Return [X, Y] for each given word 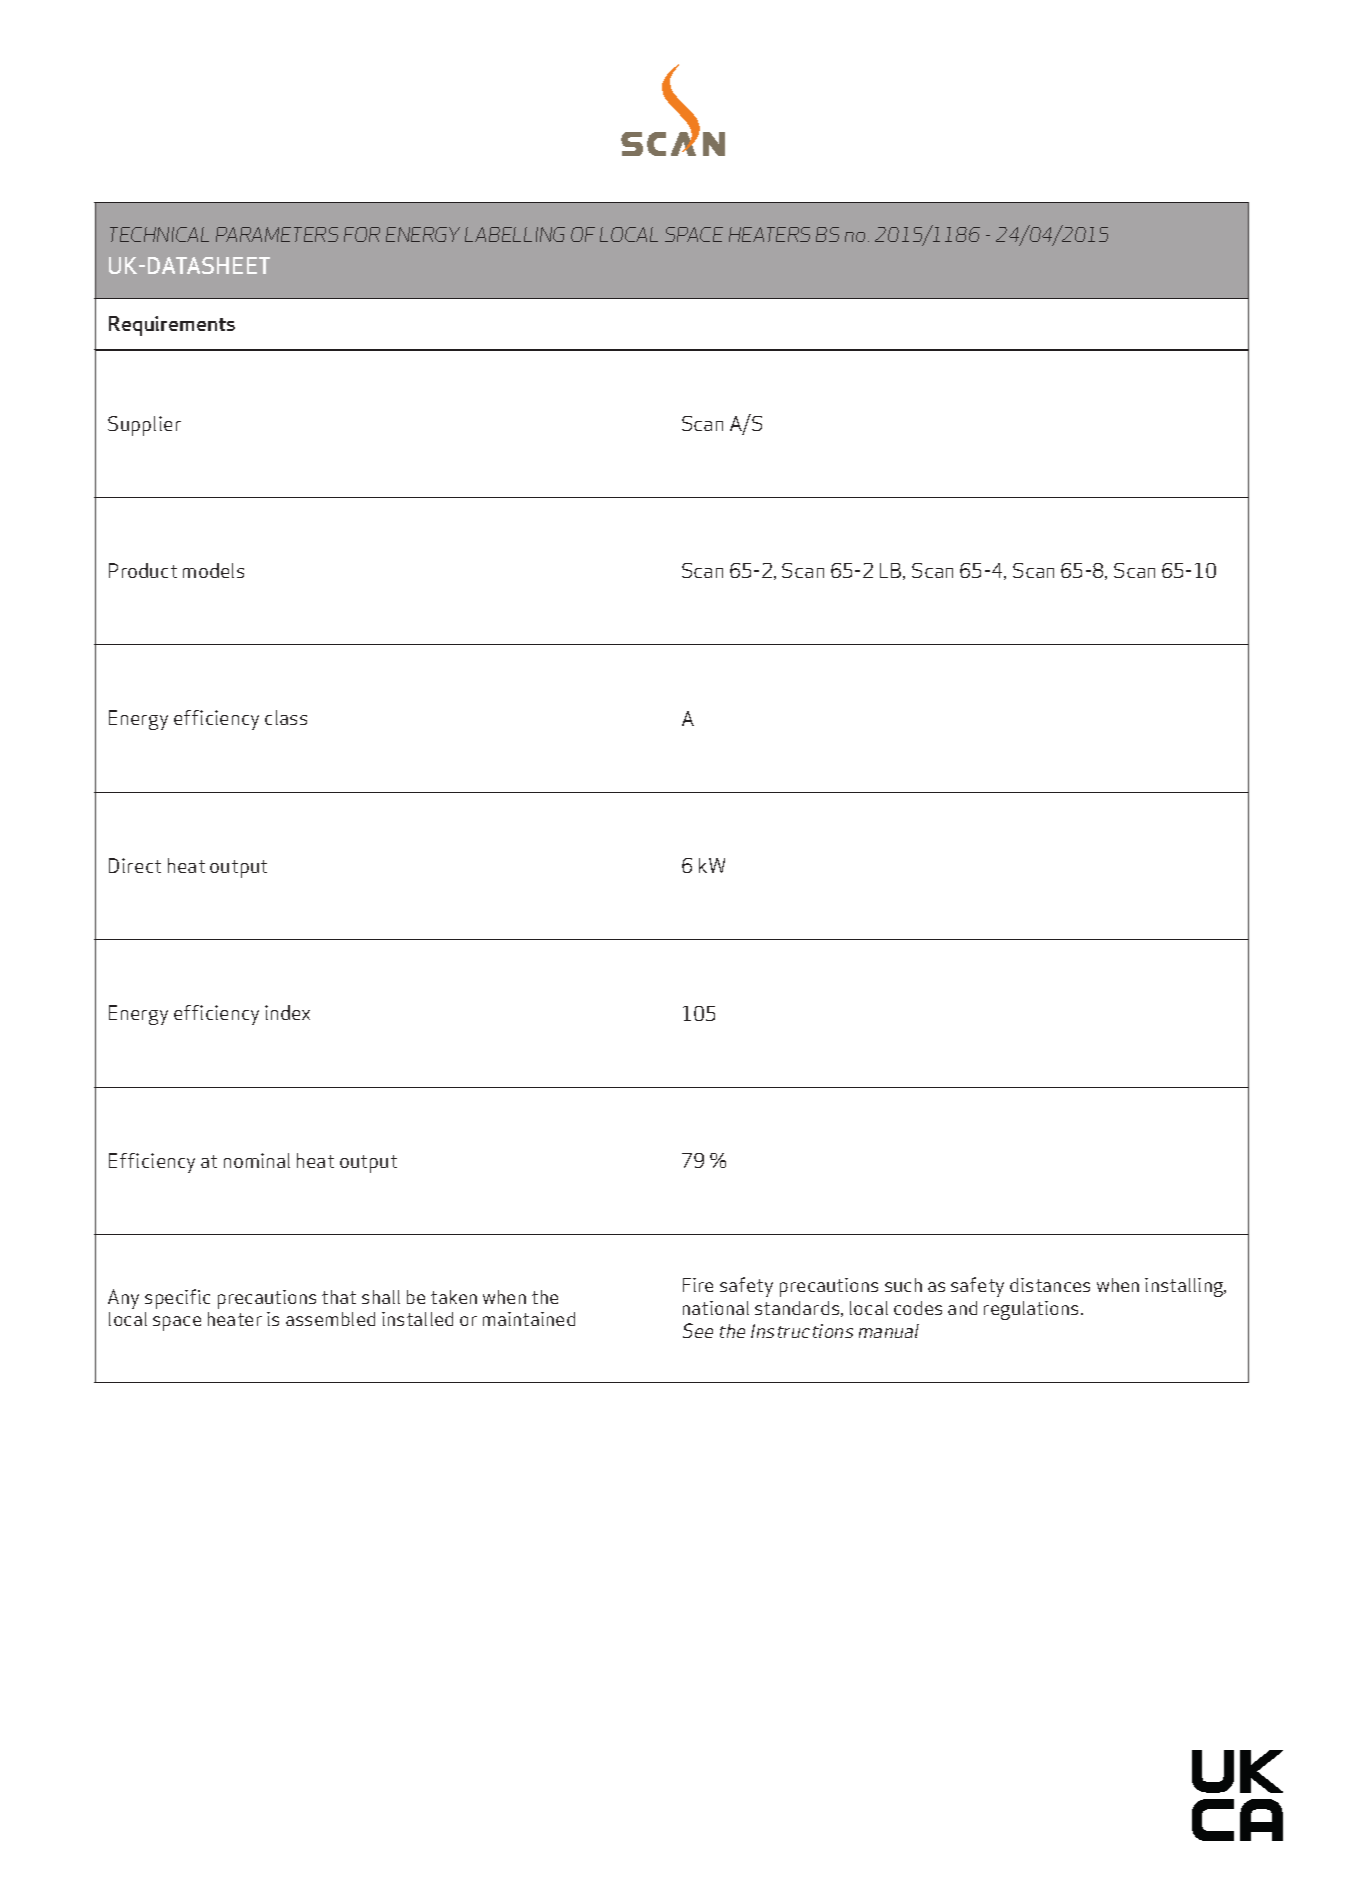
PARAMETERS [277, 234]
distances [1050, 1285]
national [716, 1308]
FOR [362, 234]
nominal [257, 1160]
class [286, 717]
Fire [698, 1285]
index [287, 1012]
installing [1185, 1287]
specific [177, 1299]
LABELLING [515, 234]
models [213, 570]
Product [143, 570]
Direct [135, 865]
